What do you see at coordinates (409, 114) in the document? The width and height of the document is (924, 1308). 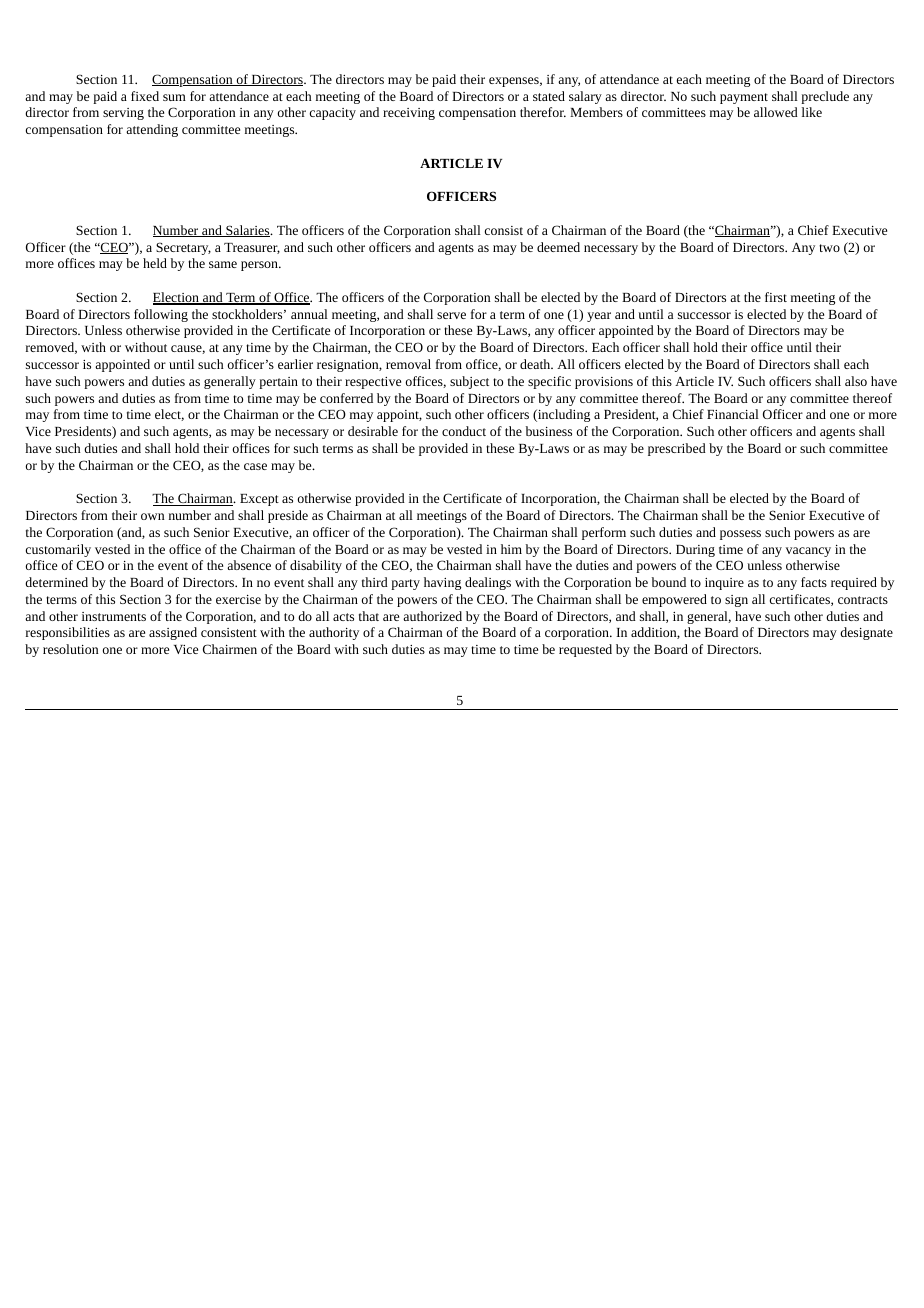 I see `receiving` at bounding box center [409, 114].
